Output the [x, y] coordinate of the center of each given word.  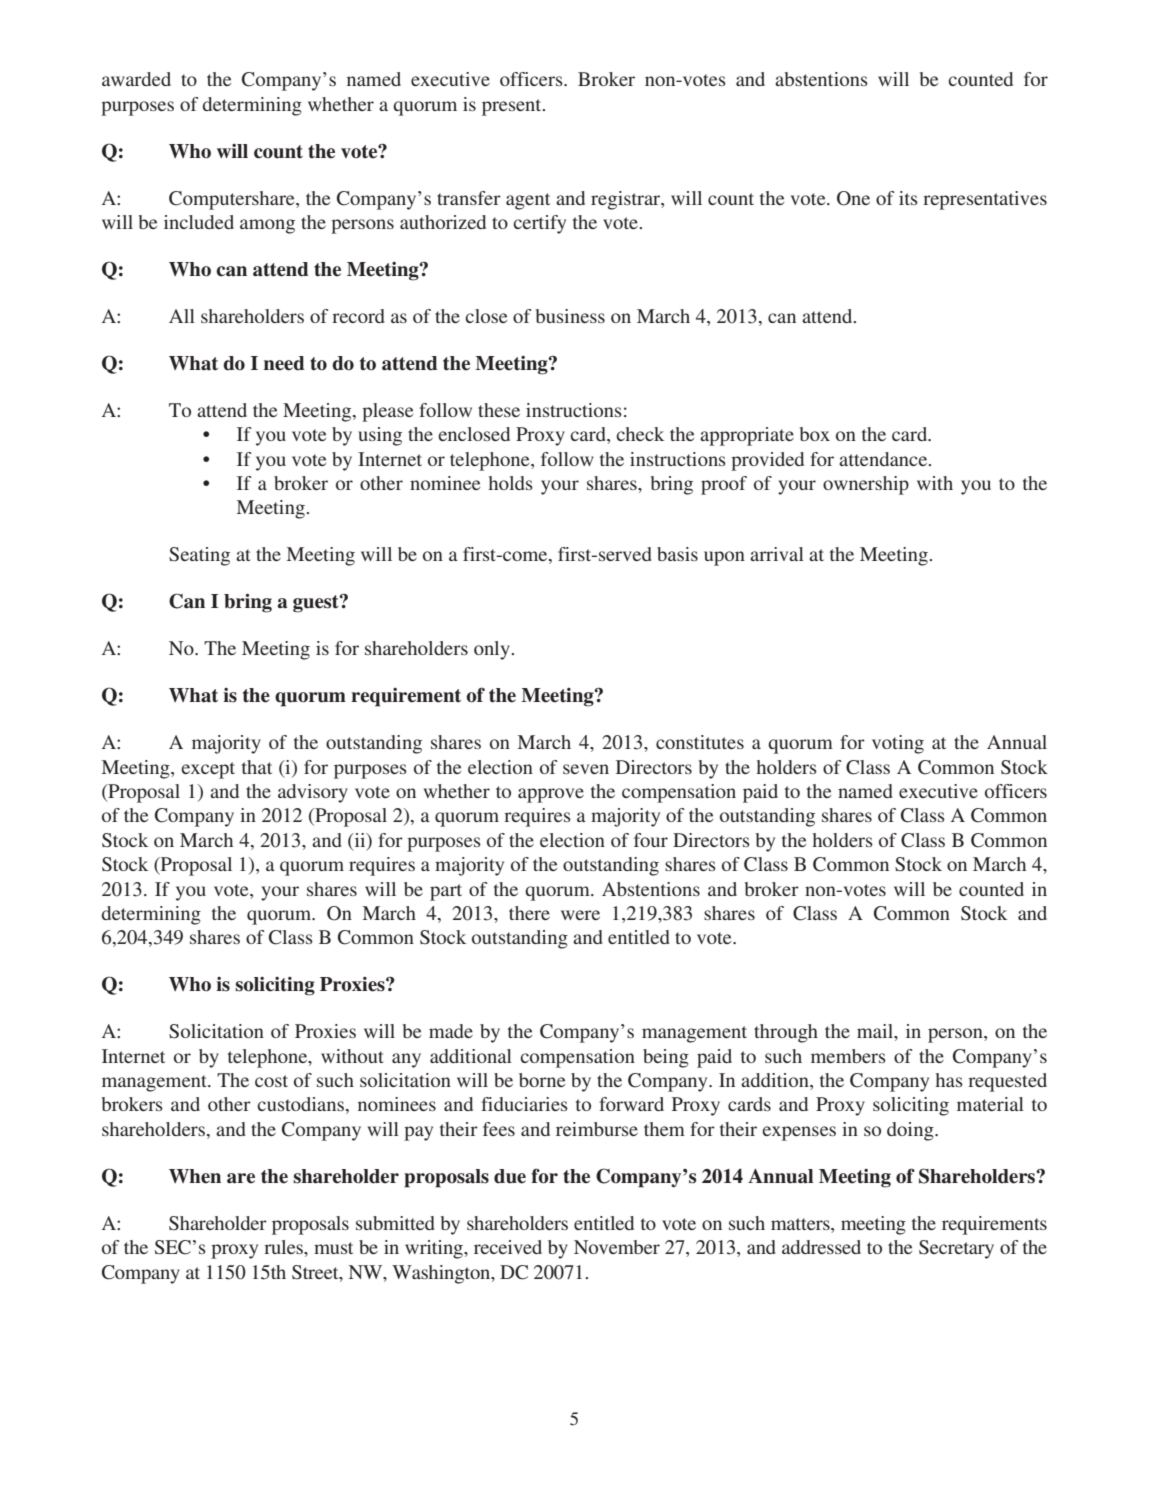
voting [898, 744]
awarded [136, 79]
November [617, 1247]
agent [528, 201]
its [908, 198]
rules [284, 1247]
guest [317, 604]
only [492, 650]
